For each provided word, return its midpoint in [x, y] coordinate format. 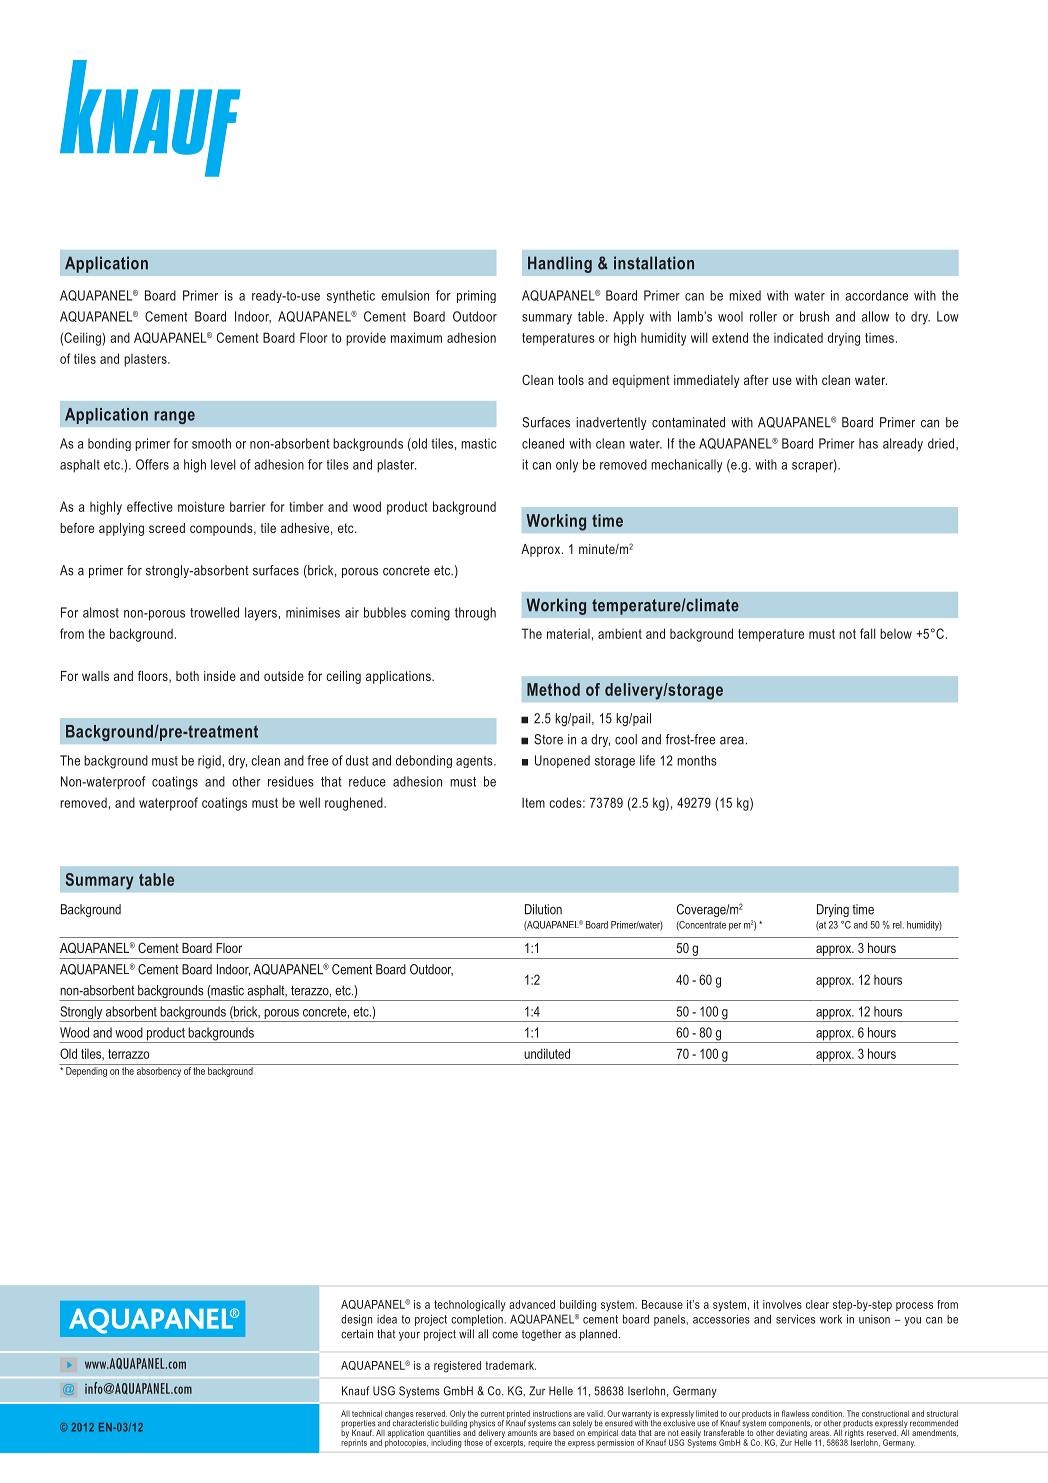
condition [828, 1413]
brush [814, 316]
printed [518, 1415]
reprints [354, 1442]
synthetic [351, 296]
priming [476, 296]
